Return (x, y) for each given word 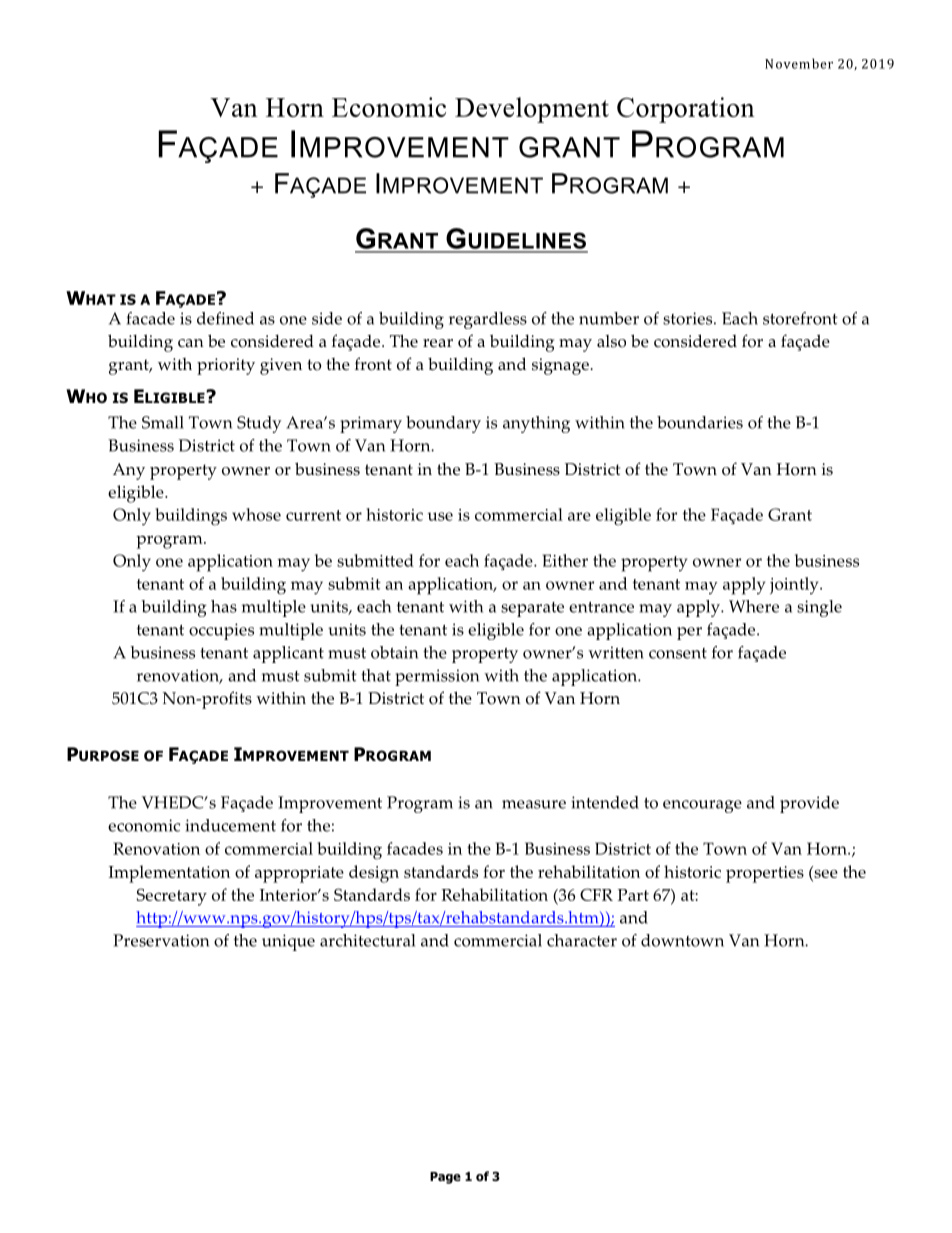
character (582, 940)
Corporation (686, 110)
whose (256, 514)
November (799, 63)
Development (532, 110)
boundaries (700, 422)
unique (288, 942)
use (440, 516)
